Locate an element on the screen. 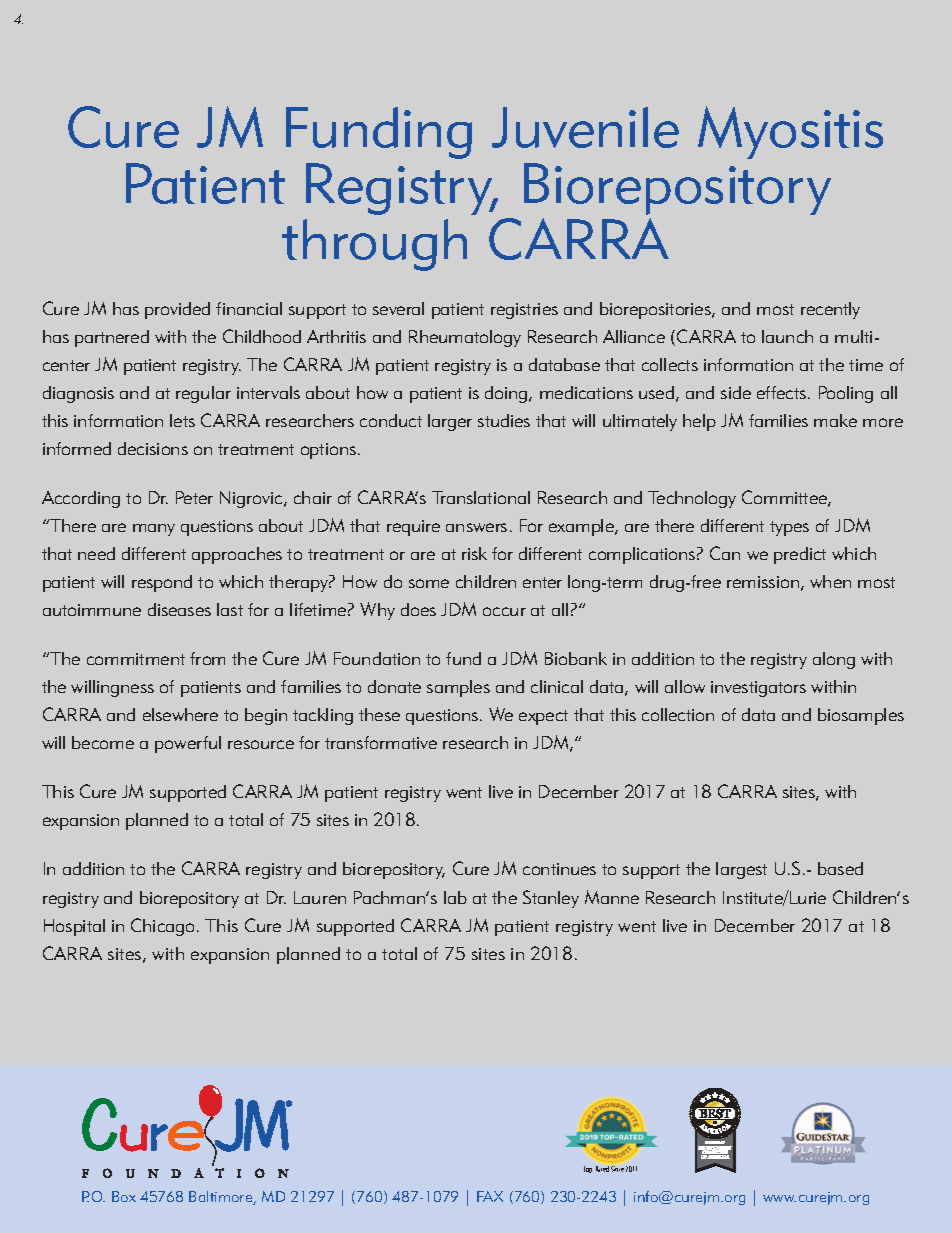 The width and height of the screenshot is (952, 1233). Myositis is located at coordinates (790, 132).
